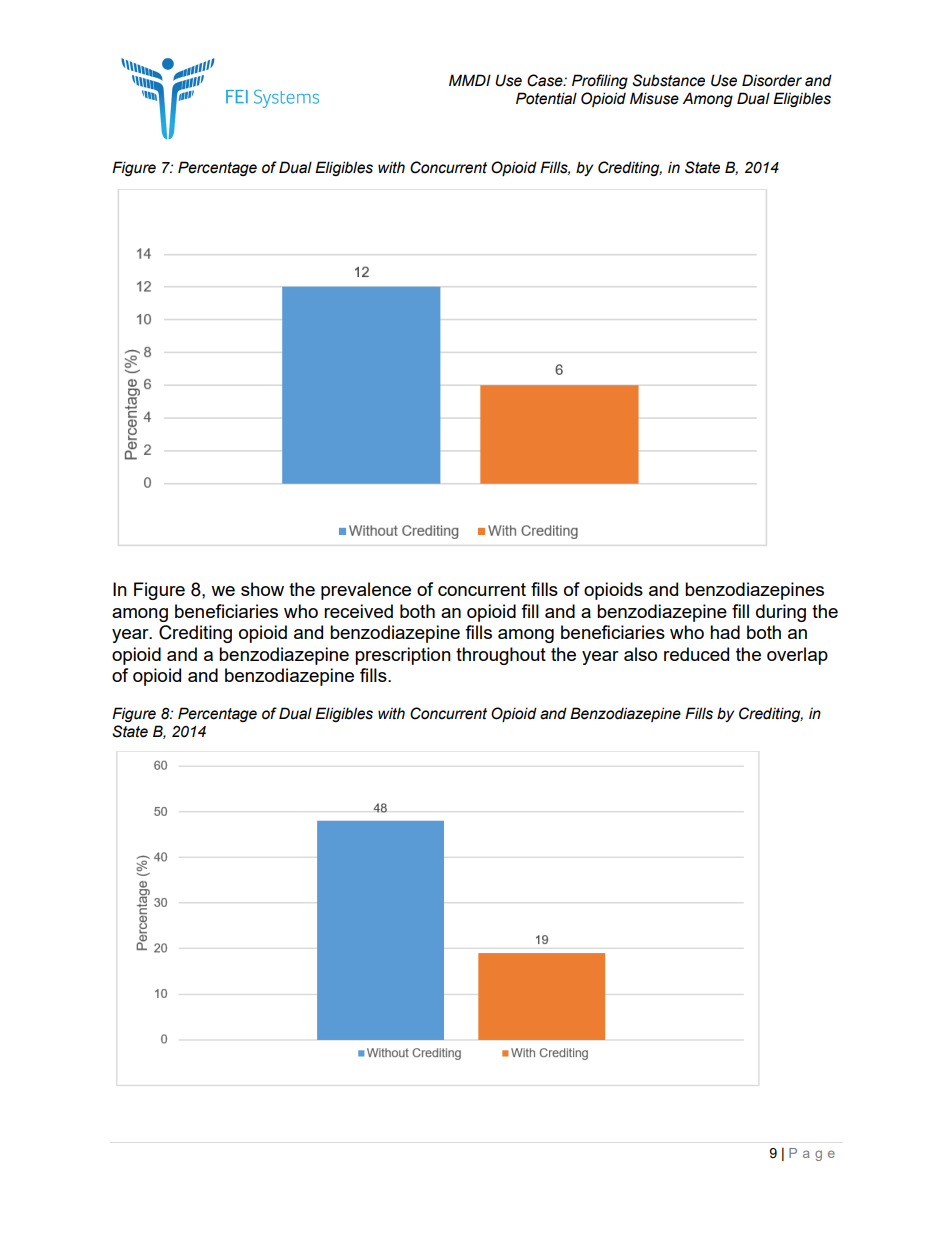  Describe the element at coordinates (546, 80) in the screenshot. I see `Case` at that location.
